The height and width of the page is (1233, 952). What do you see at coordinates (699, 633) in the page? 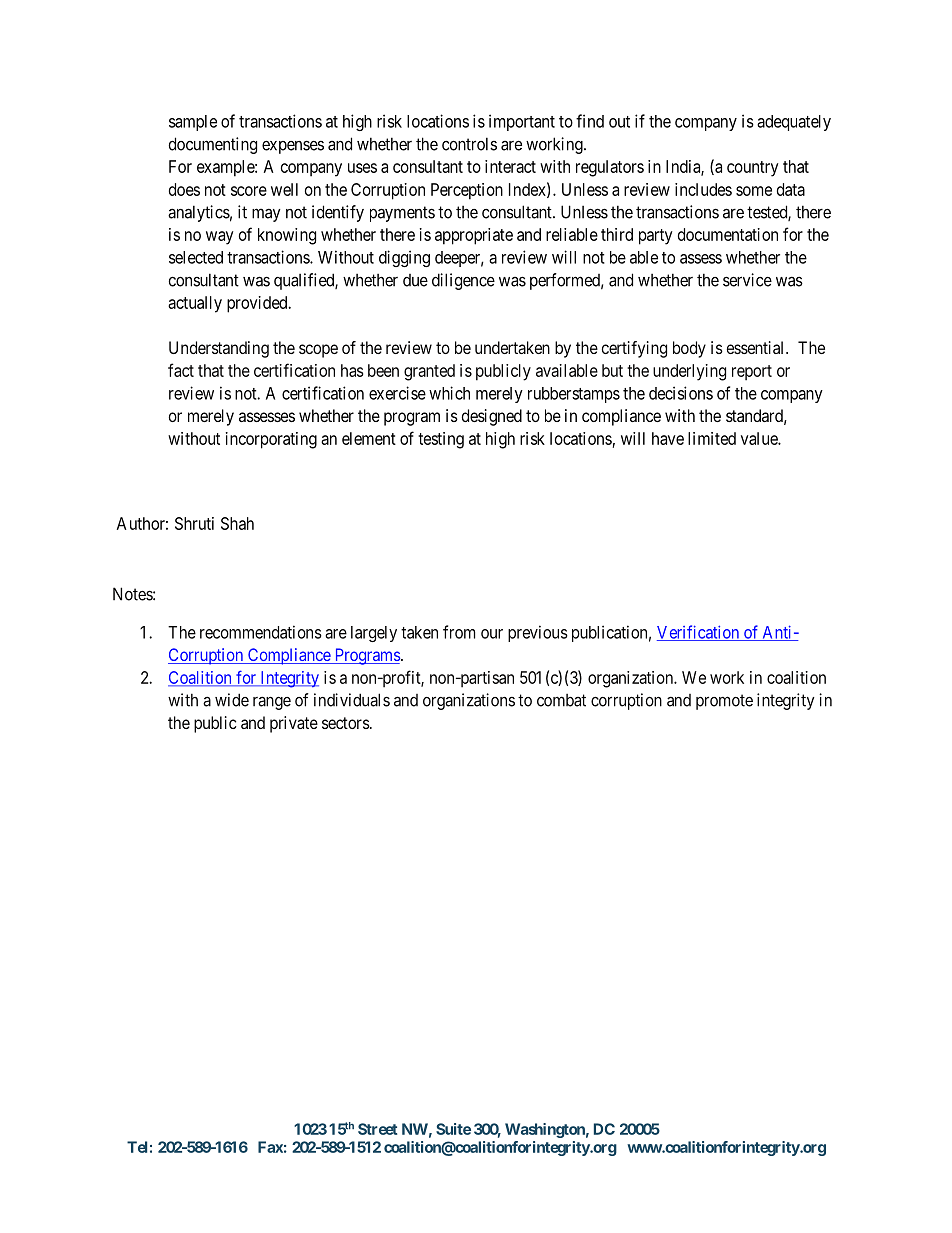
I see `Verification` at bounding box center [699, 633].
